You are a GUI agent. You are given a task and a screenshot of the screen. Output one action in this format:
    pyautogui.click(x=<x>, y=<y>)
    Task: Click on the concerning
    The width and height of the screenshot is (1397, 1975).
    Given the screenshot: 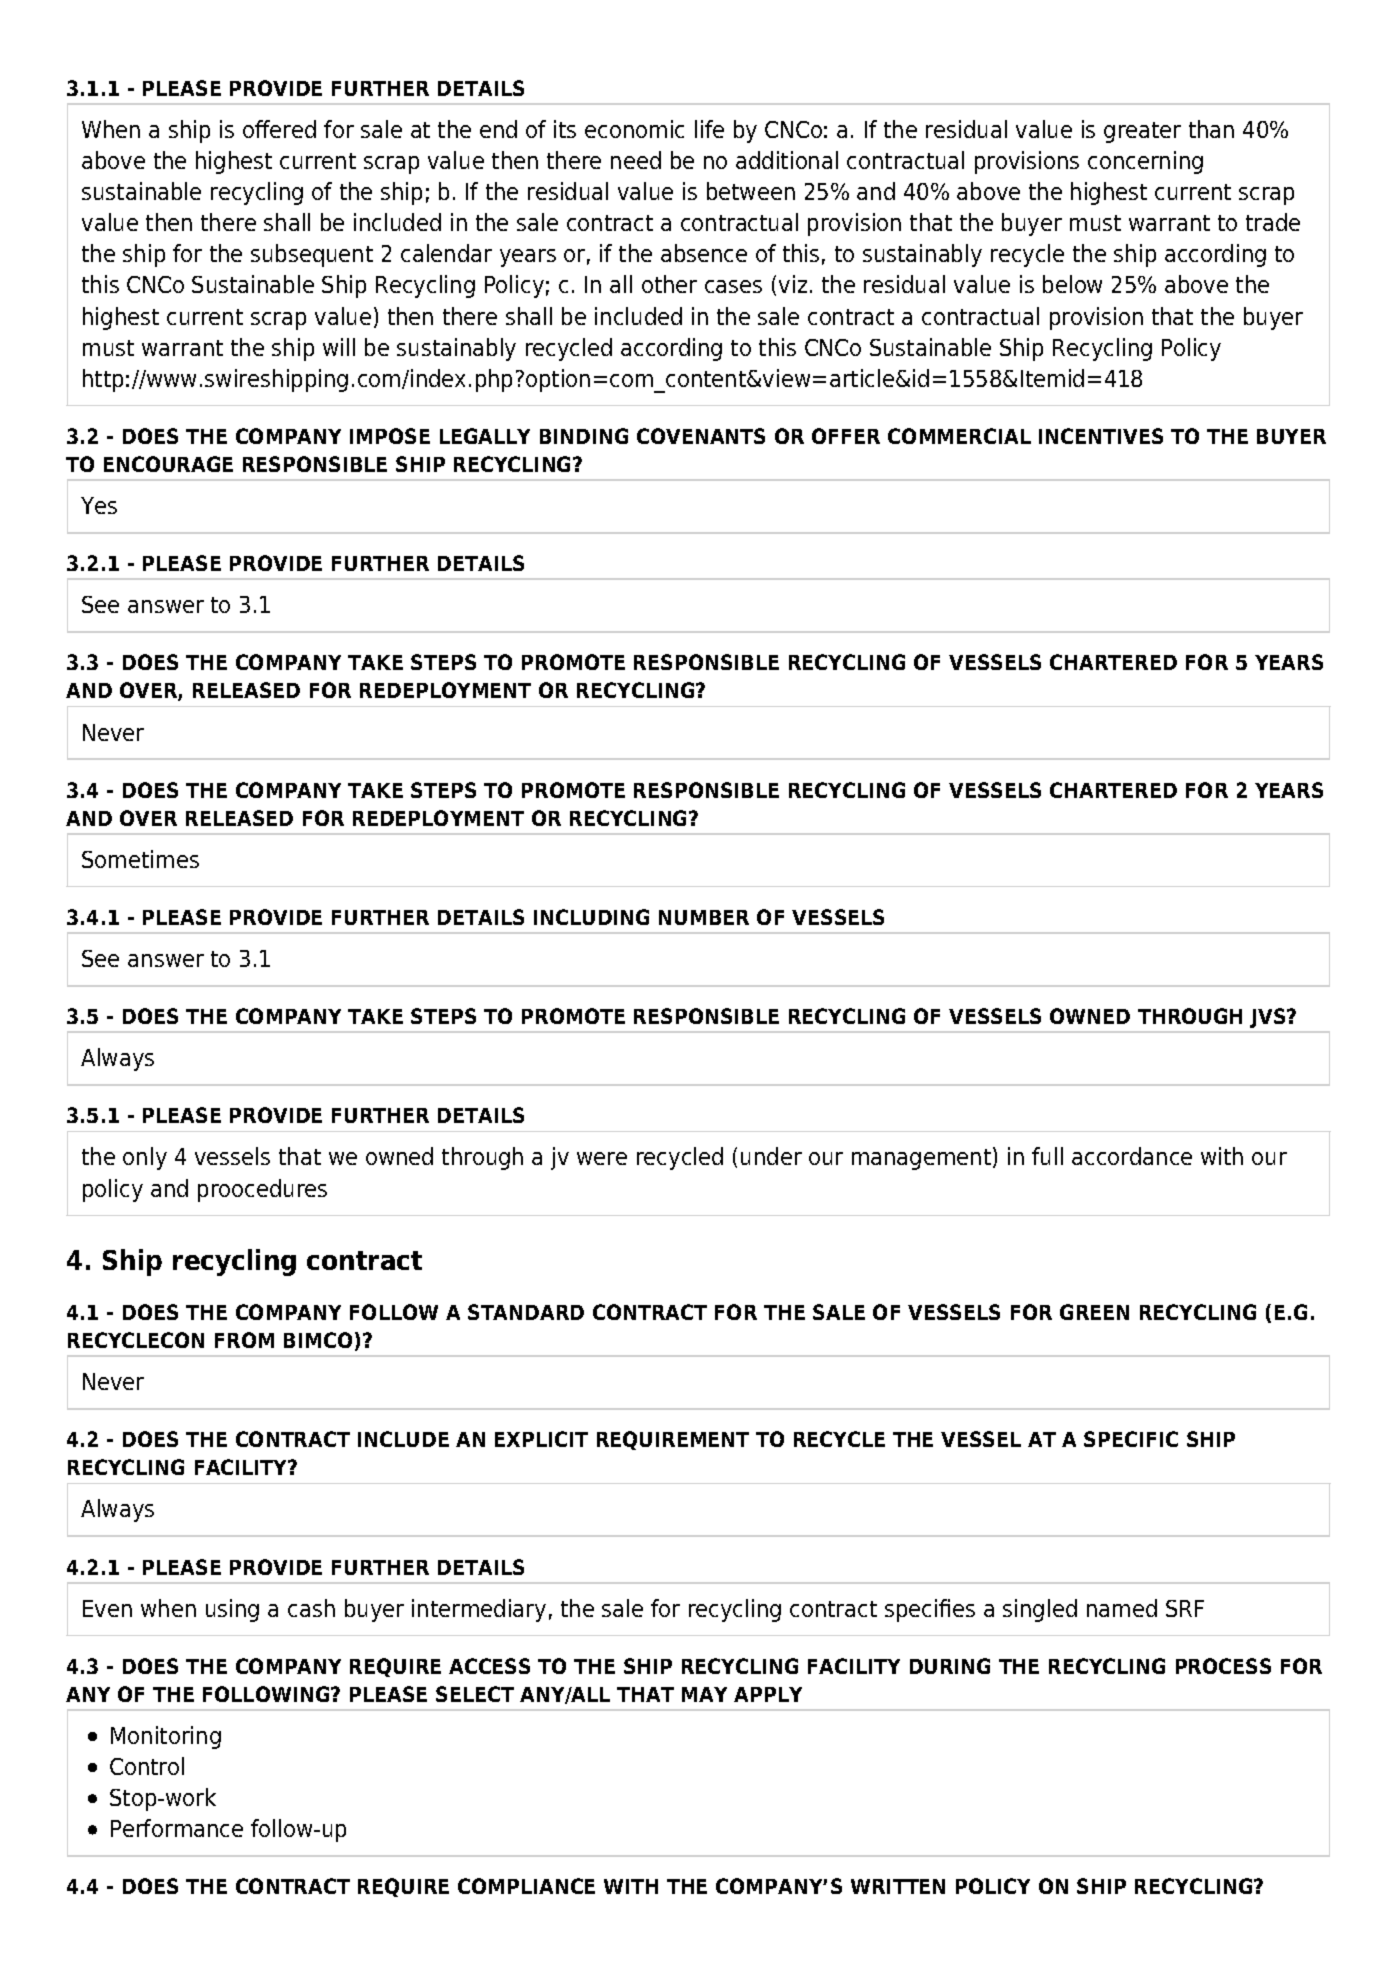 What is the action you would take?
    pyautogui.click(x=1145, y=162)
